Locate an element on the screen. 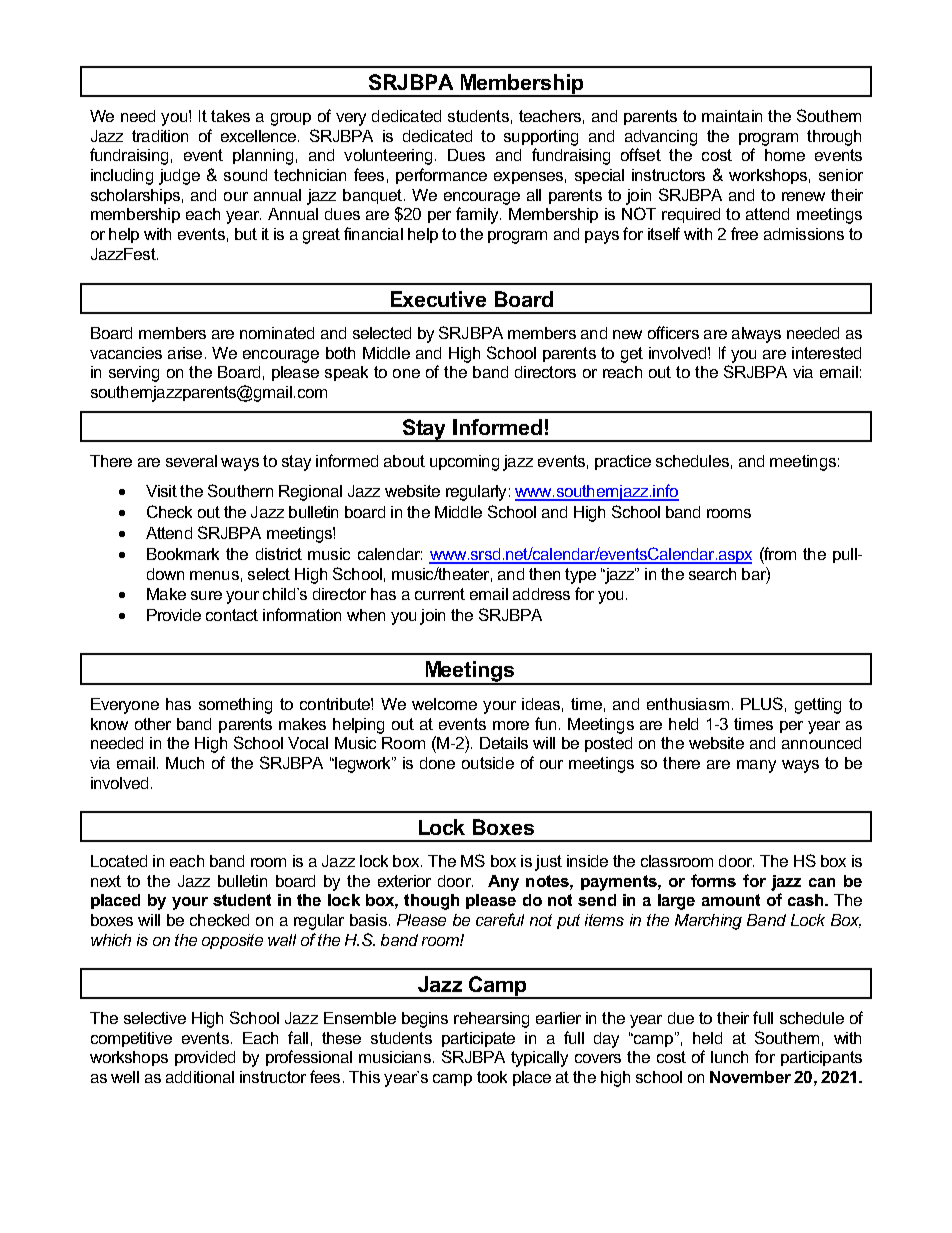 This screenshot has width=952, height=1233. sure is located at coordinates (206, 595).
